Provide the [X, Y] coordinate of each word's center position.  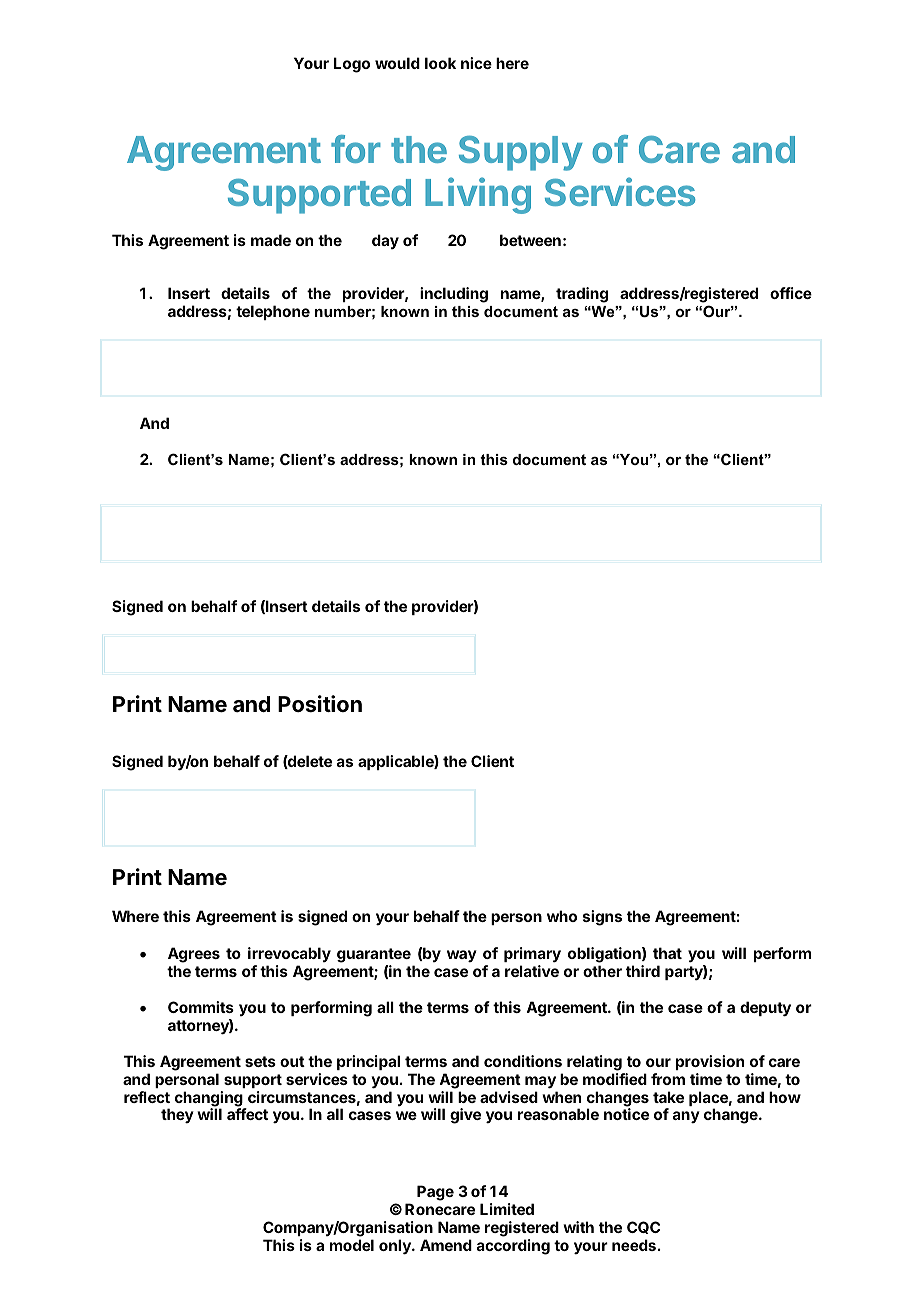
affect [247, 1114]
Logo [352, 65]
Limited [507, 1209]
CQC [643, 1227]
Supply [521, 153]
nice [476, 63]
